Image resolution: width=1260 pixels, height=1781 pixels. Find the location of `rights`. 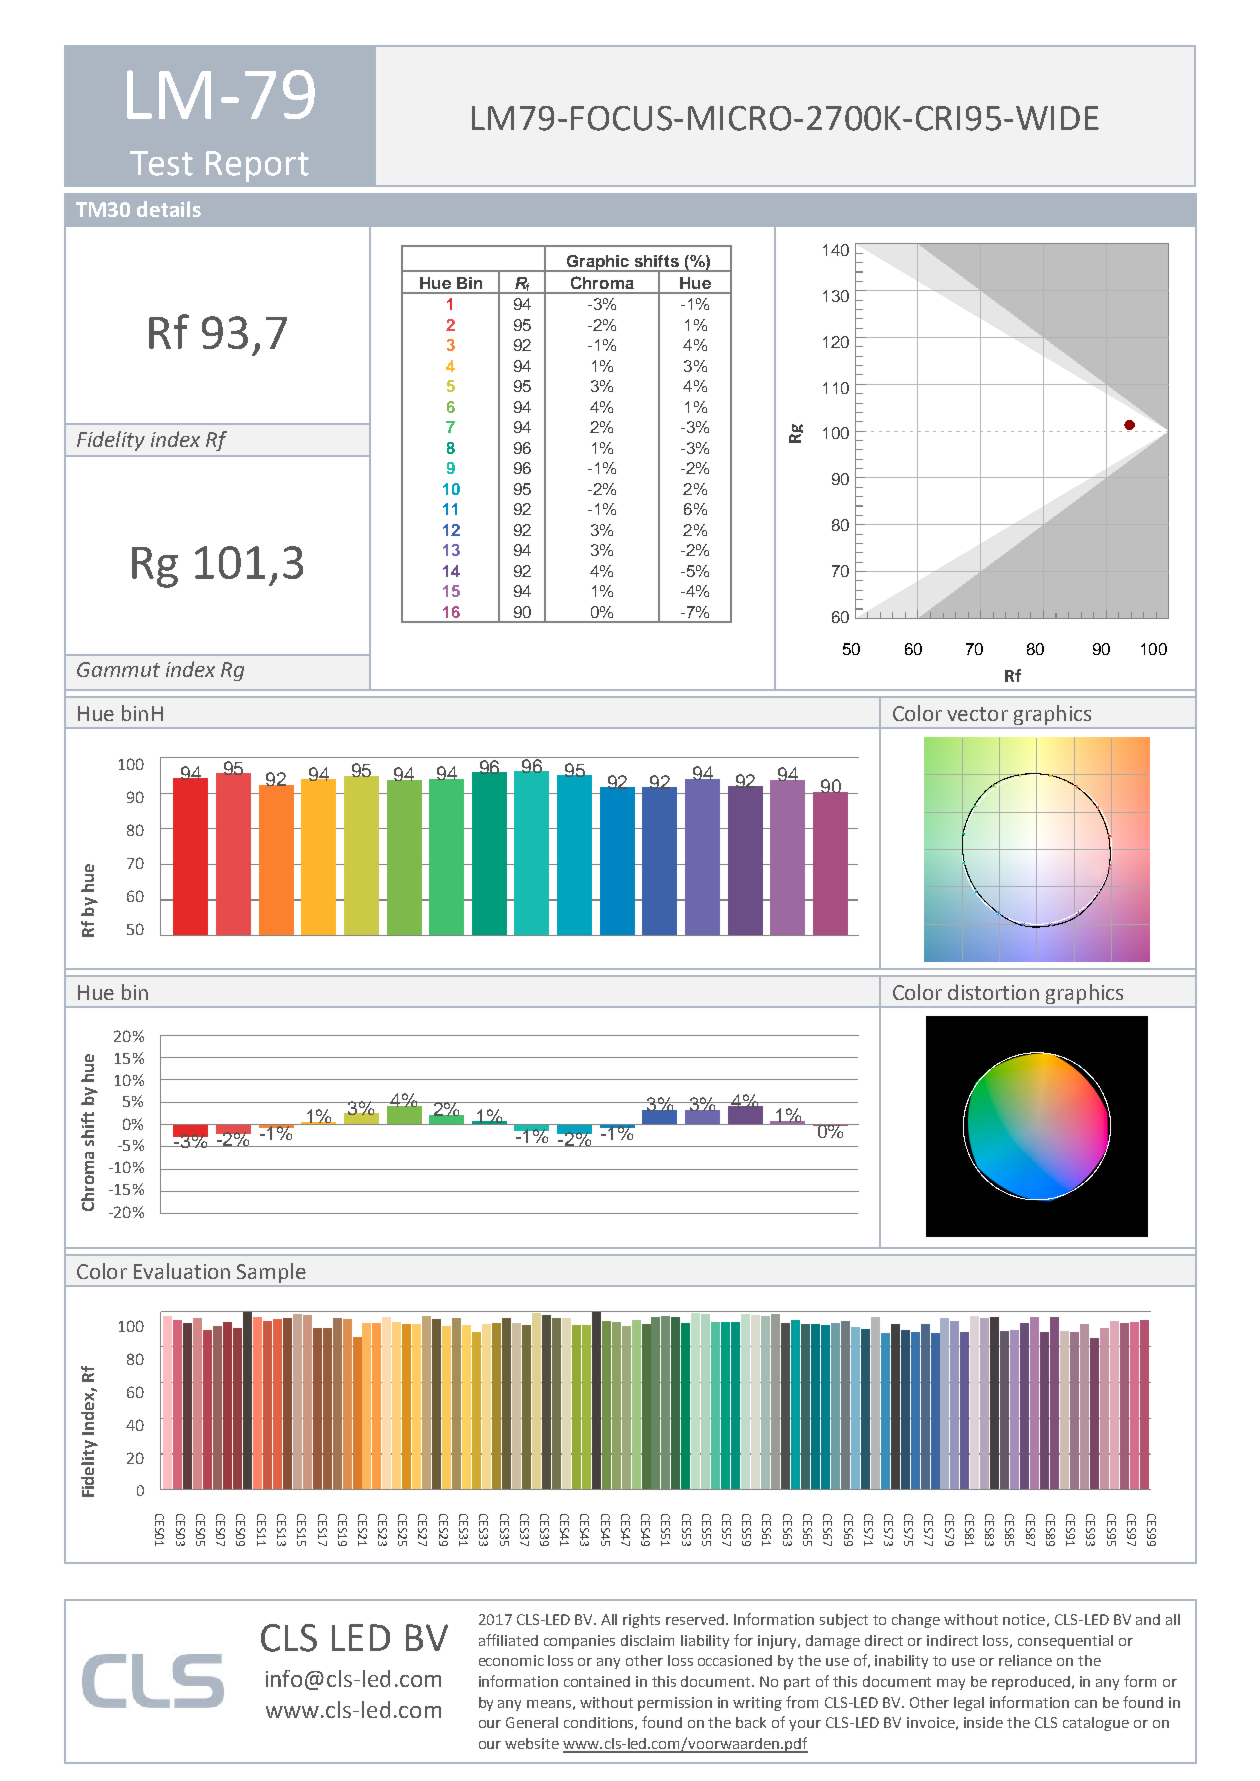

rights is located at coordinates (641, 1621).
